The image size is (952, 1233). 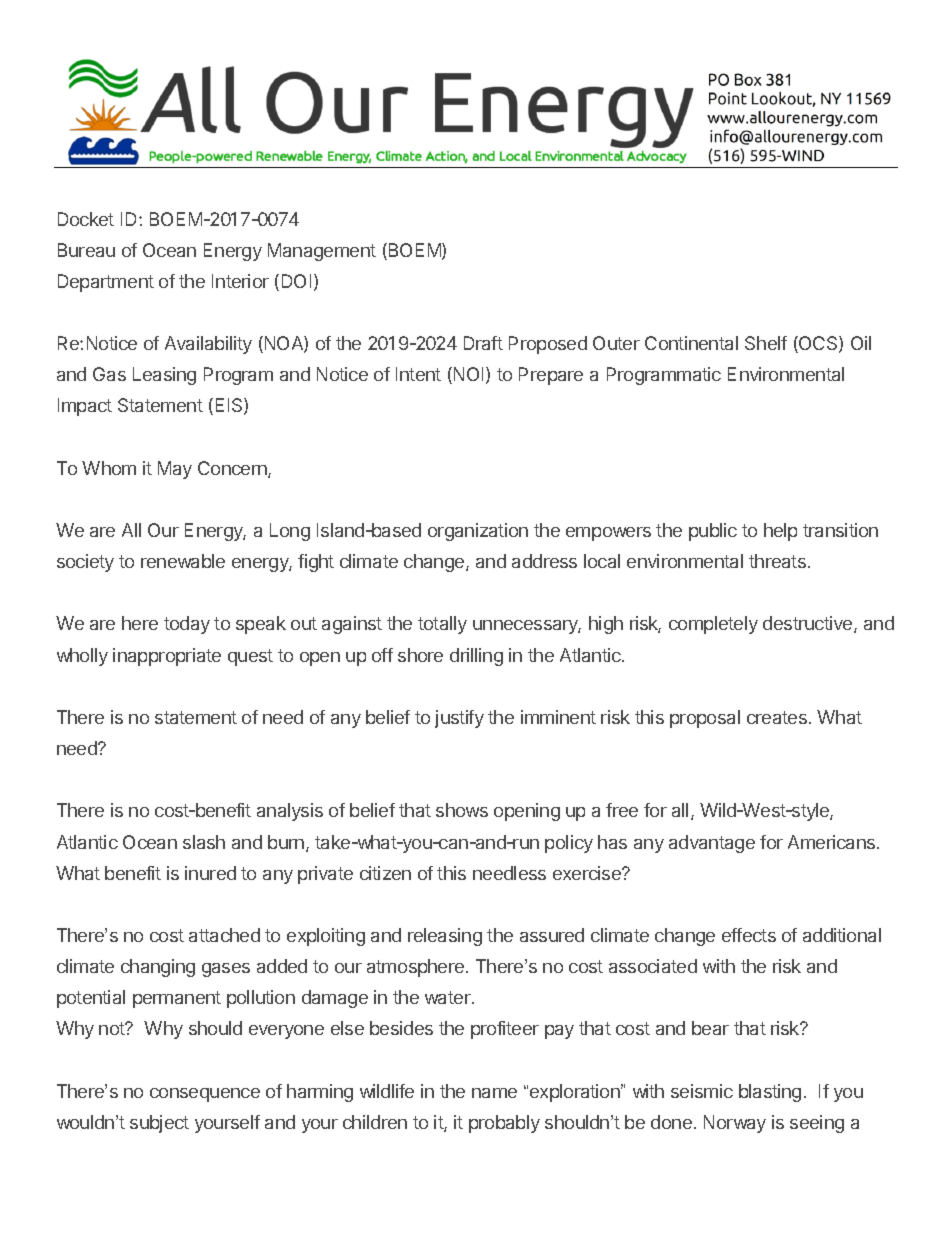 What do you see at coordinates (322, 252) in the screenshot?
I see `Management` at bounding box center [322, 252].
